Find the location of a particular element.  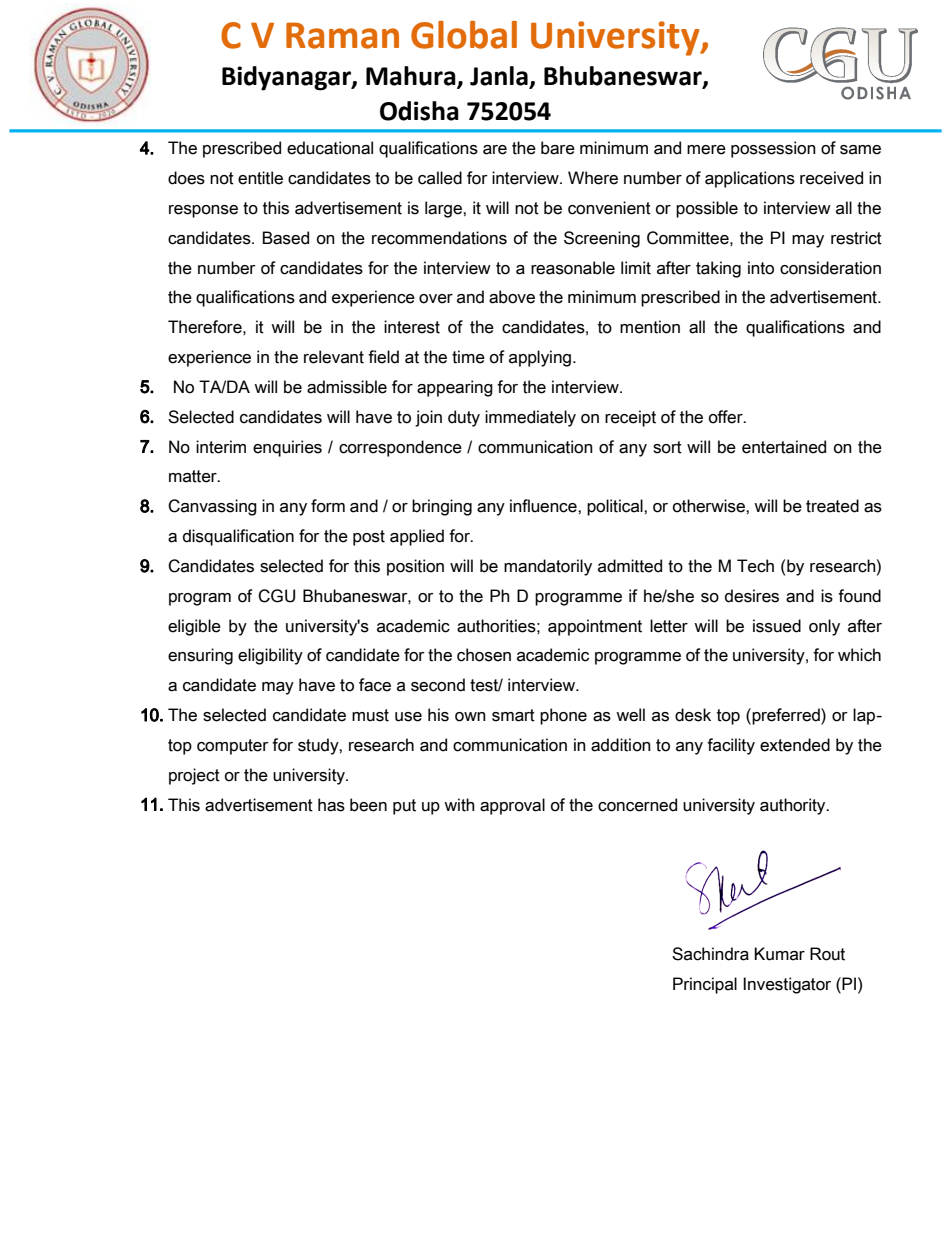

Based is located at coordinates (286, 238).
